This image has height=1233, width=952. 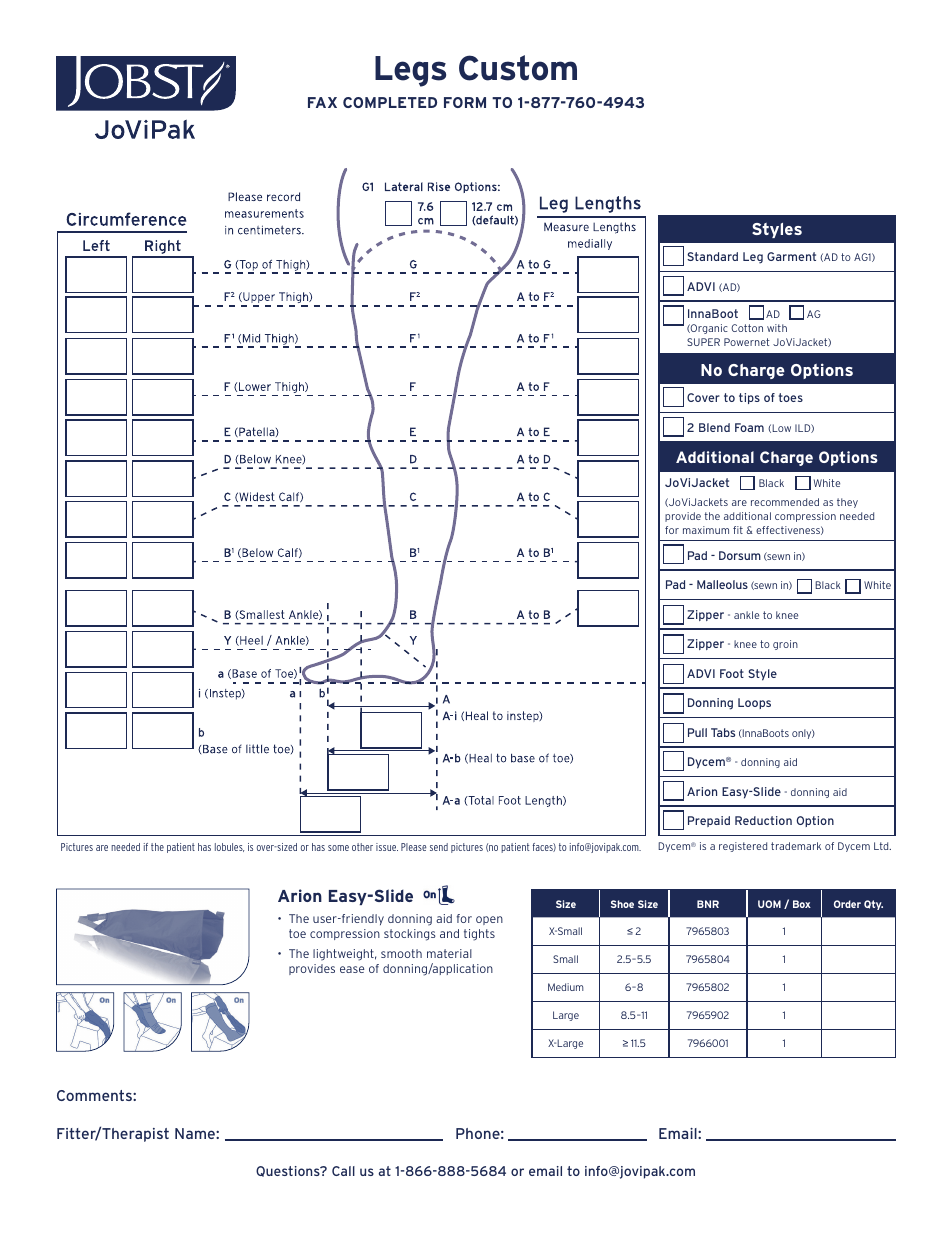 I want to click on groin, so click(x=785, y=645).
